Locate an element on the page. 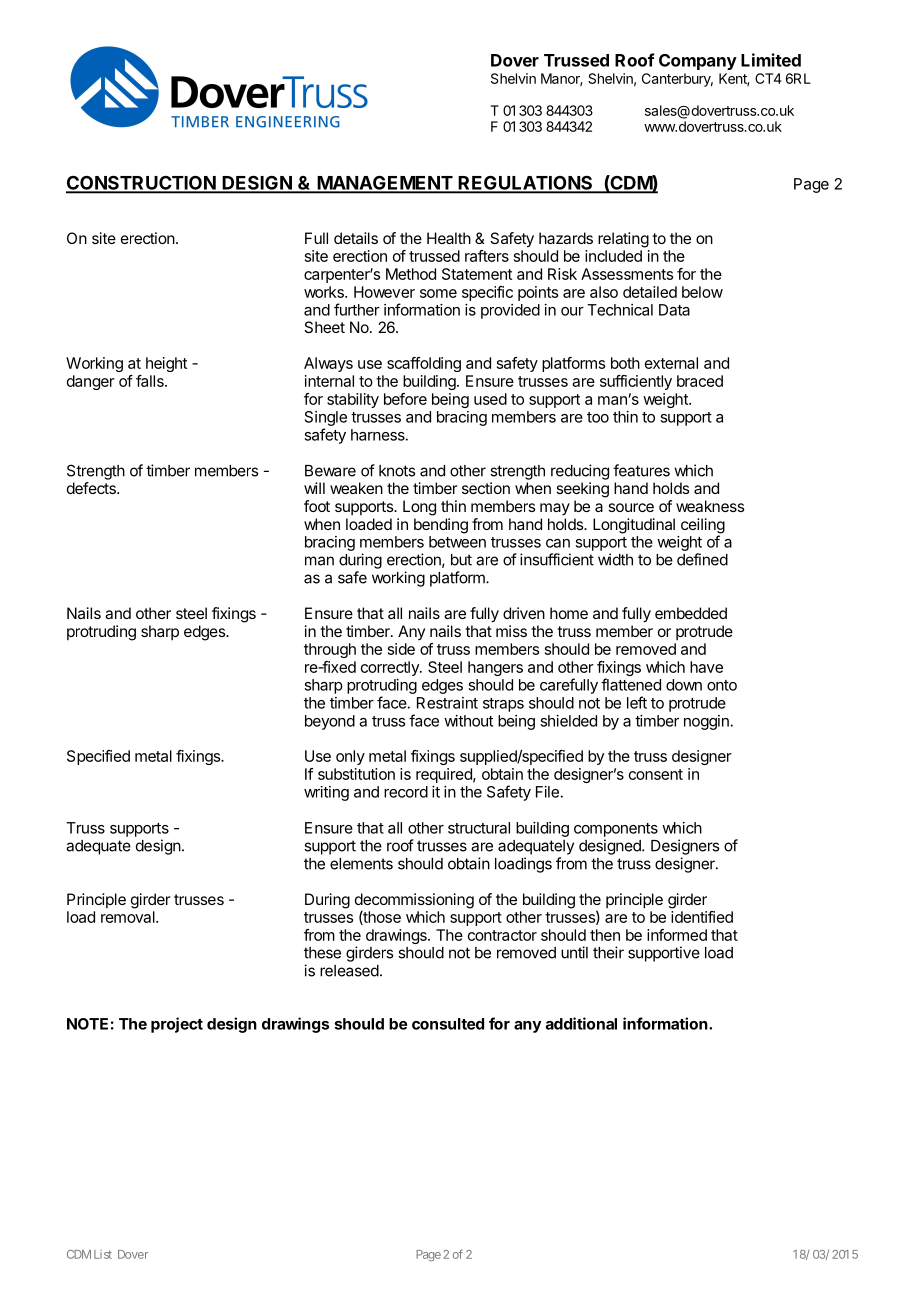 Image resolution: width=924 pixels, height=1308 pixels. consulted is located at coordinates (448, 1024).
